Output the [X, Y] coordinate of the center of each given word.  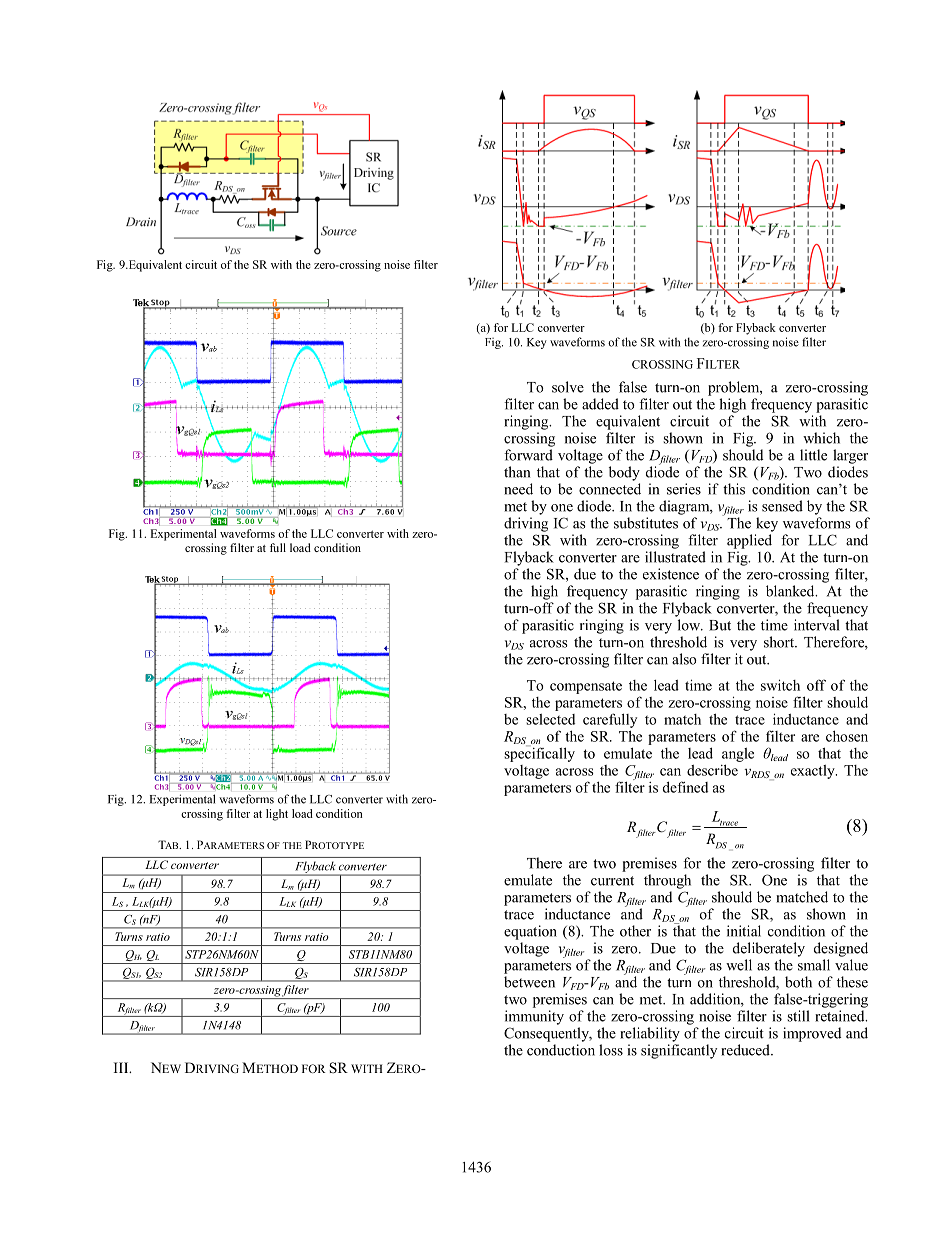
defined [685, 787]
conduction [561, 1050]
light [277, 815]
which [821, 438]
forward [528, 455]
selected [550, 719]
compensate [586, 687]
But [720, 625]
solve [568, 387]
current [612, 881]
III [122, 1067]
